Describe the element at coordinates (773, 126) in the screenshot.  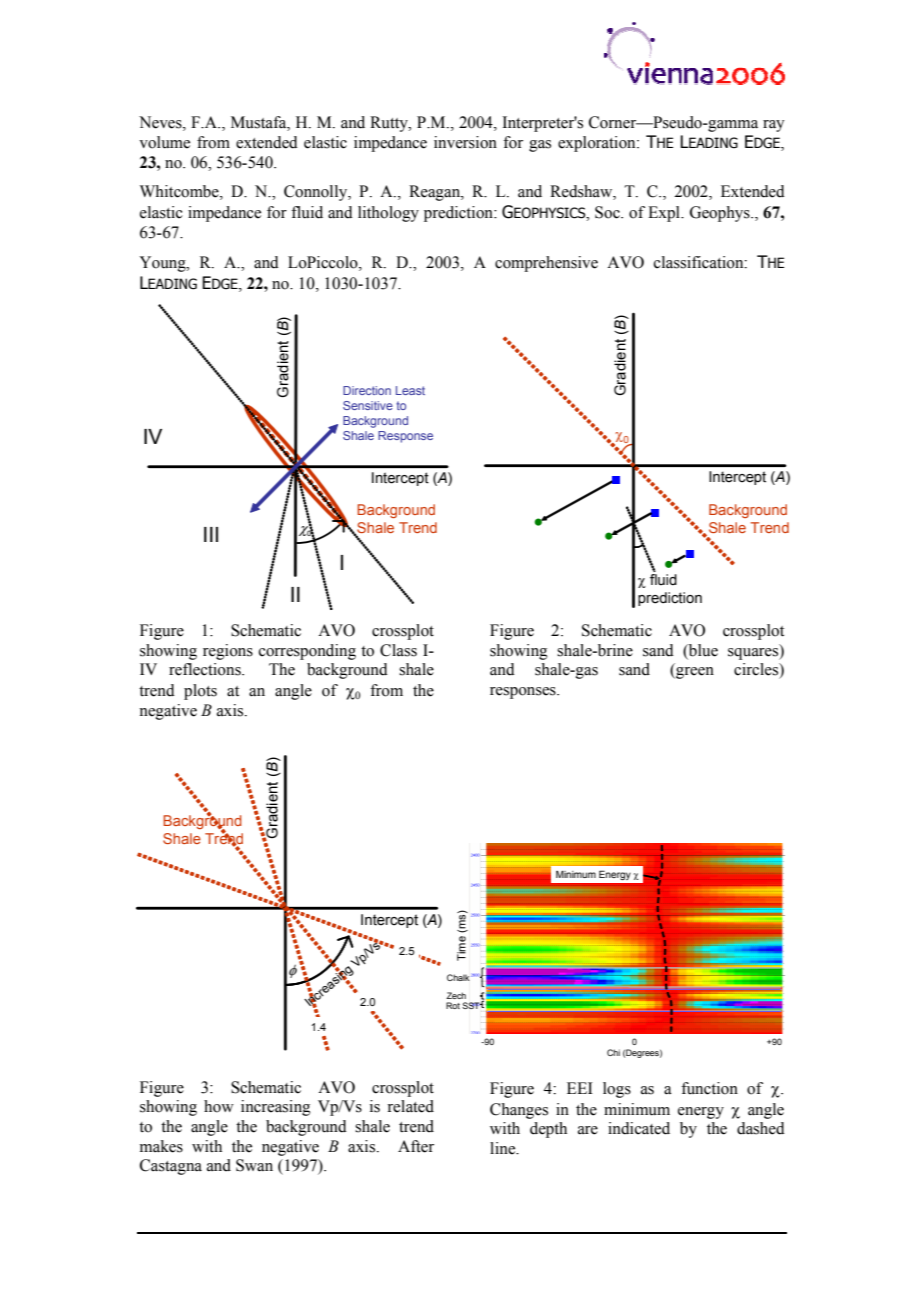
I see `ray` at that location.
